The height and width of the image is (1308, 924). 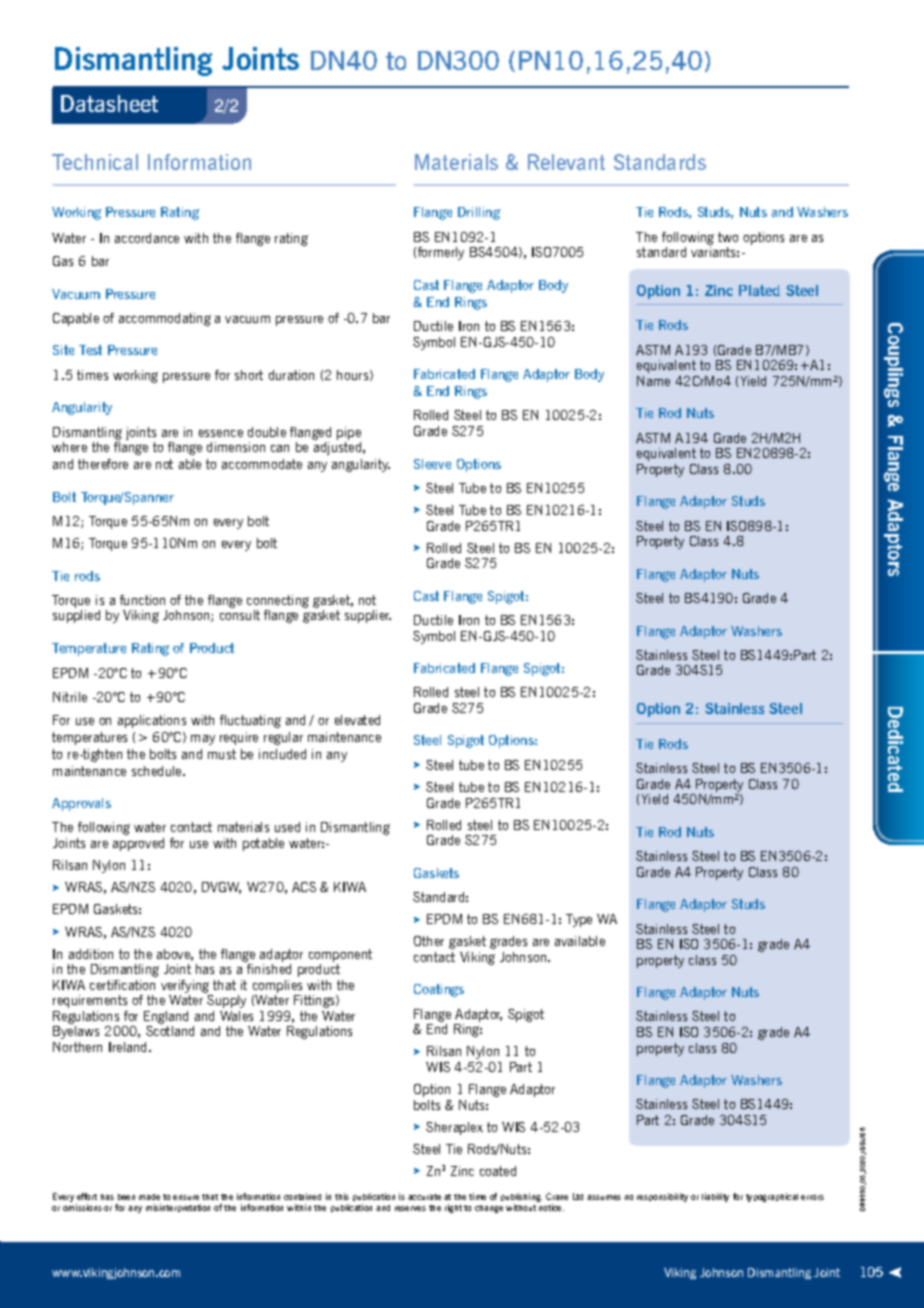 I want to click on supplier, so click(x=368, y=616).
